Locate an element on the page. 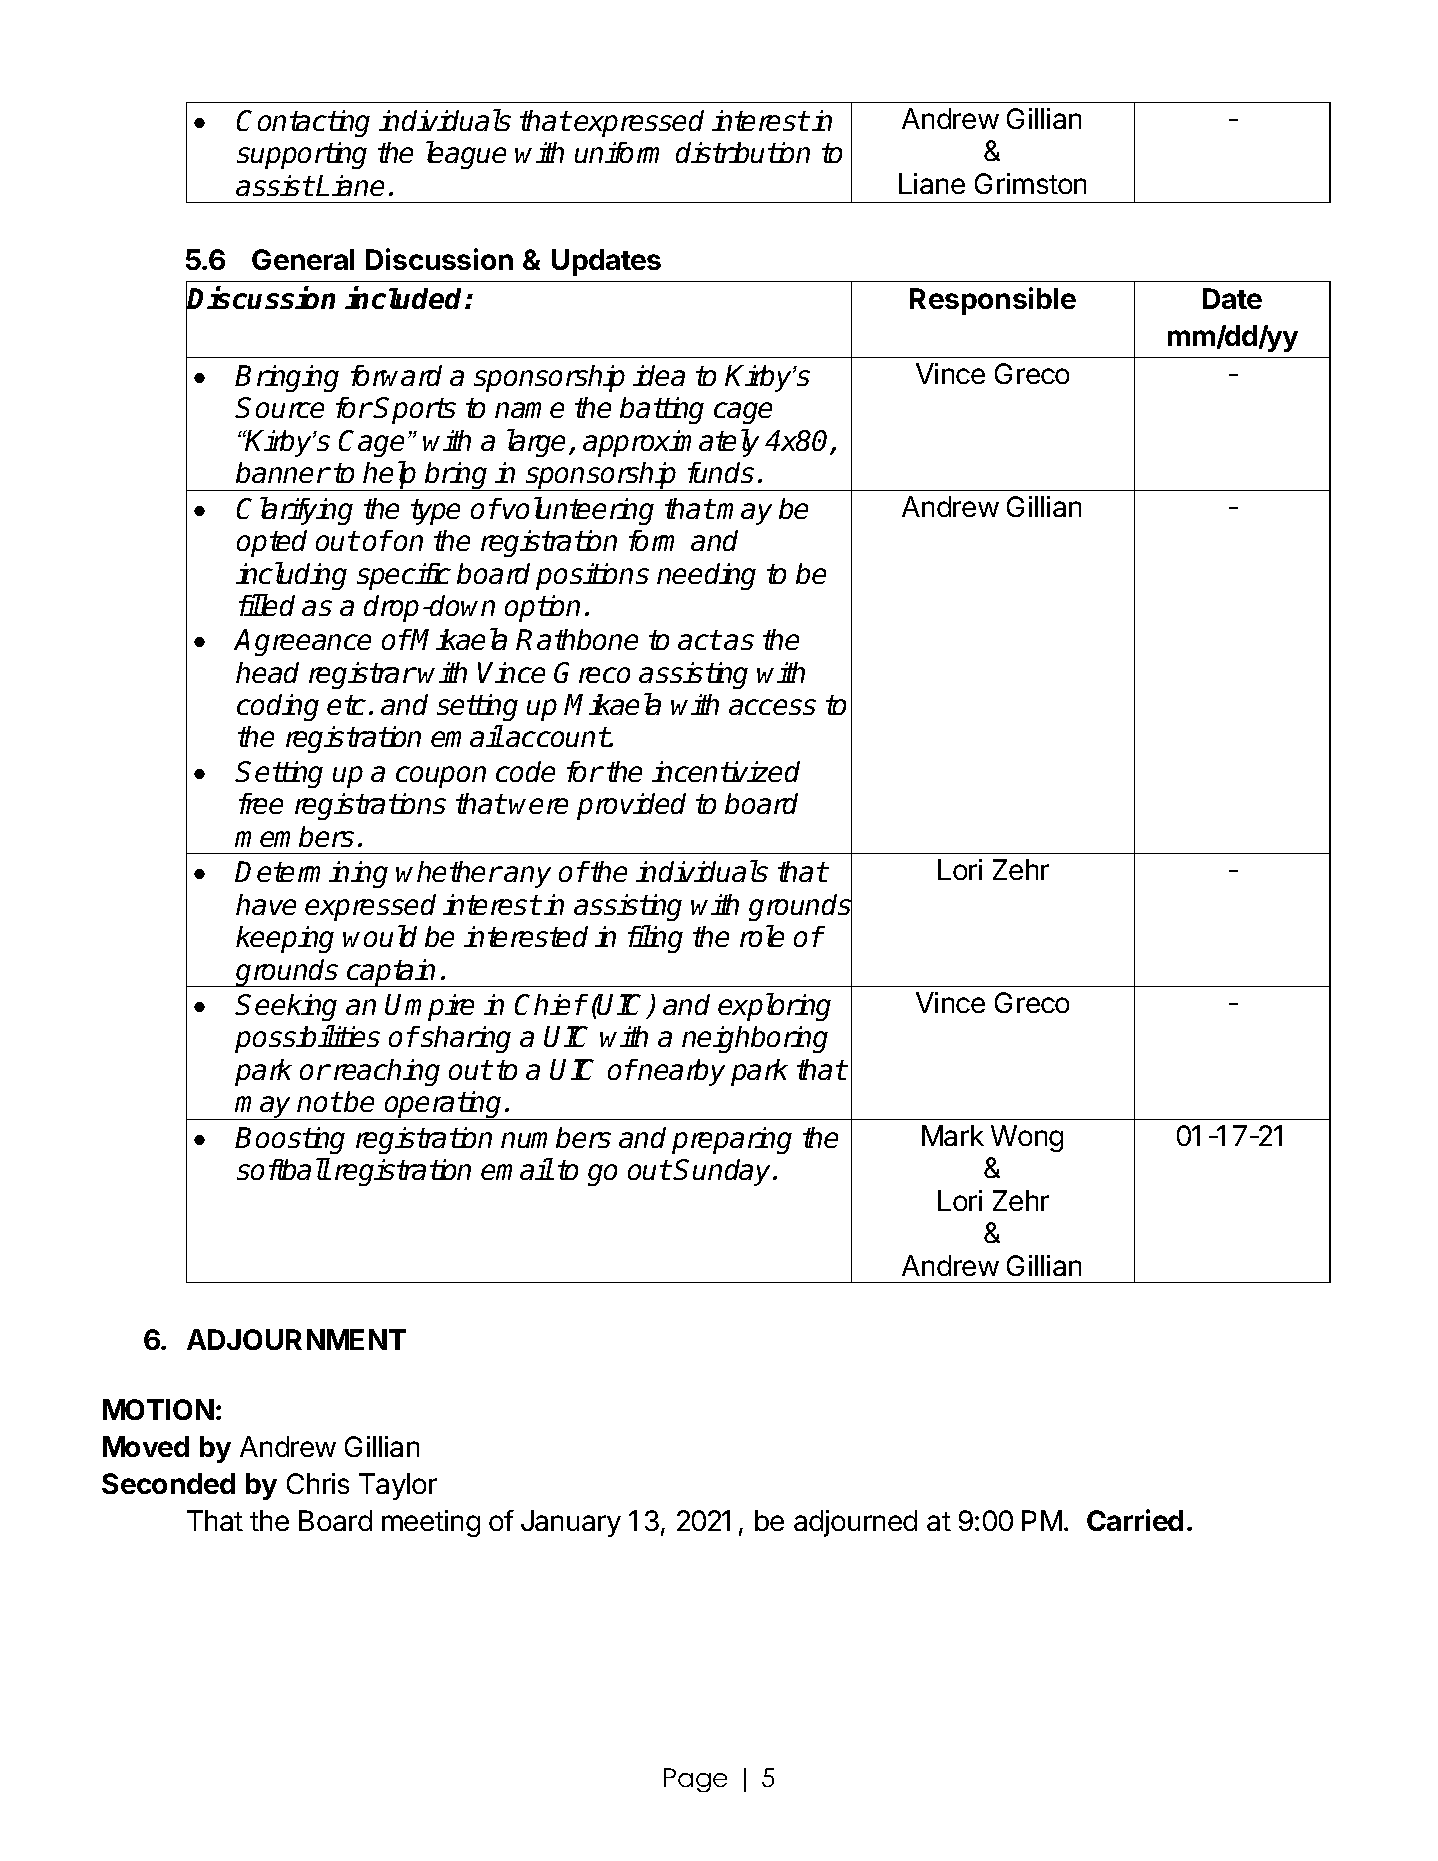 The height and width of the page is (1861, 1438). Wong is located at coordinates (1027, 1138).
